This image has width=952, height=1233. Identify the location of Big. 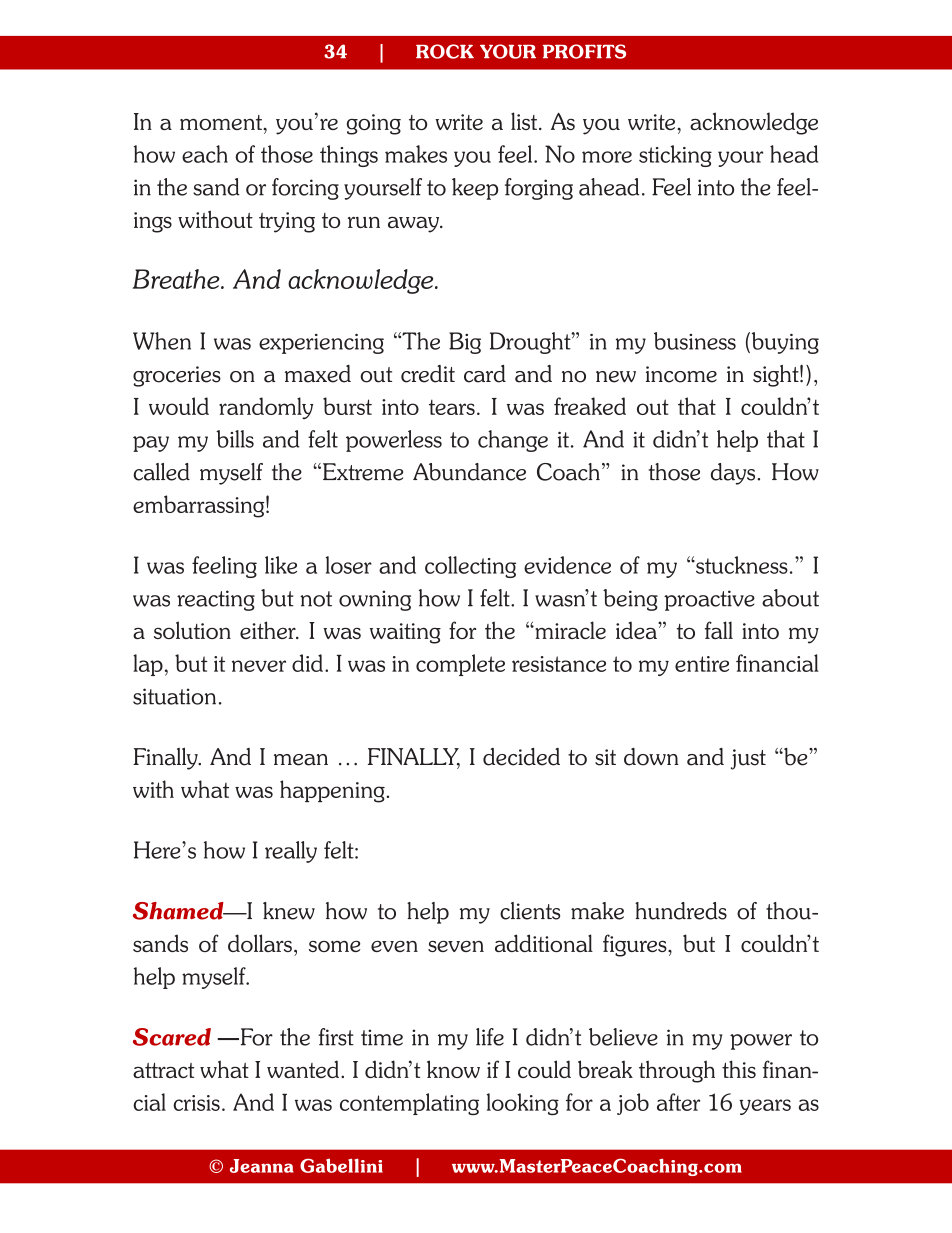
(465, 343).
